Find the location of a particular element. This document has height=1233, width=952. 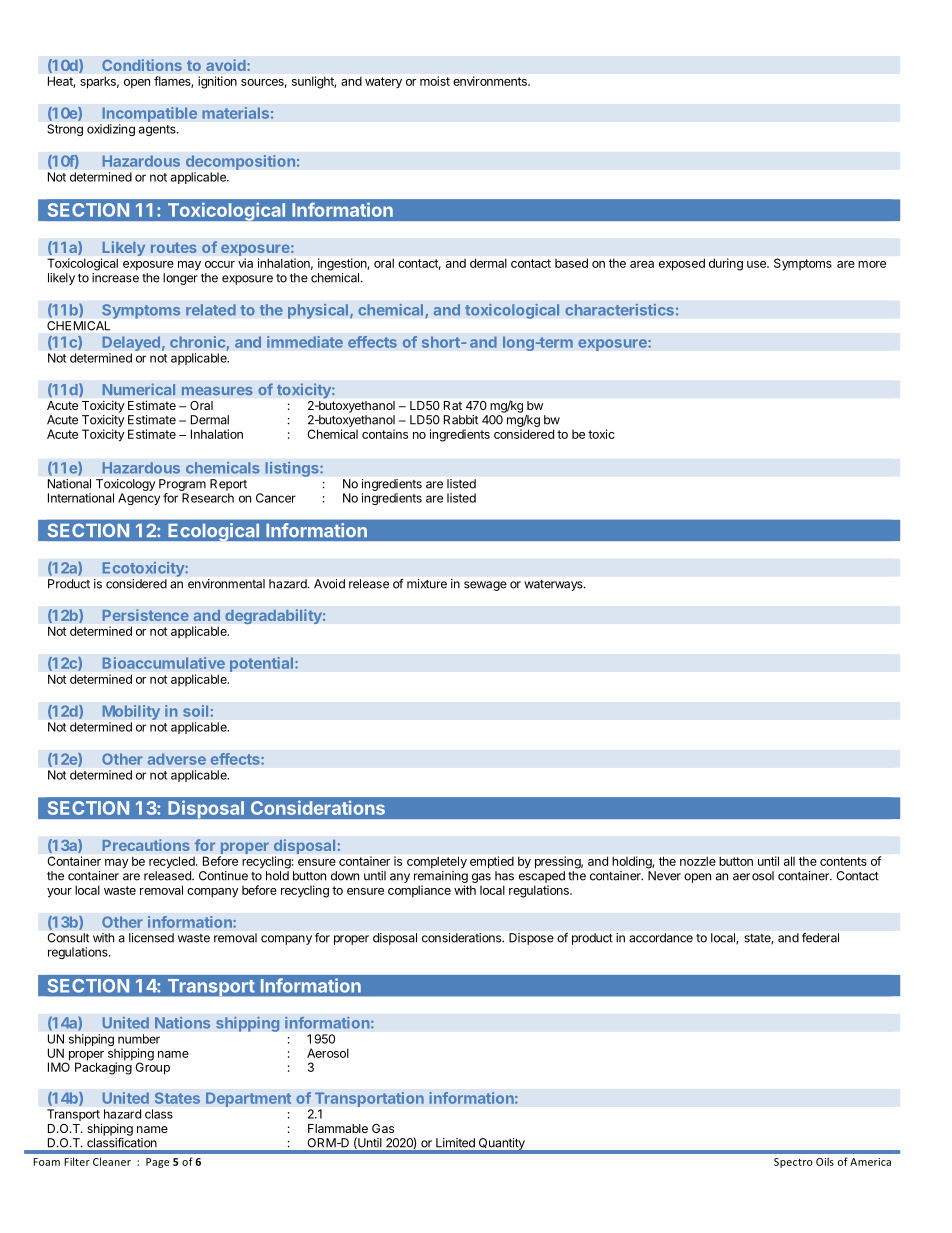

Agency is located at coordinates (139, 499).
